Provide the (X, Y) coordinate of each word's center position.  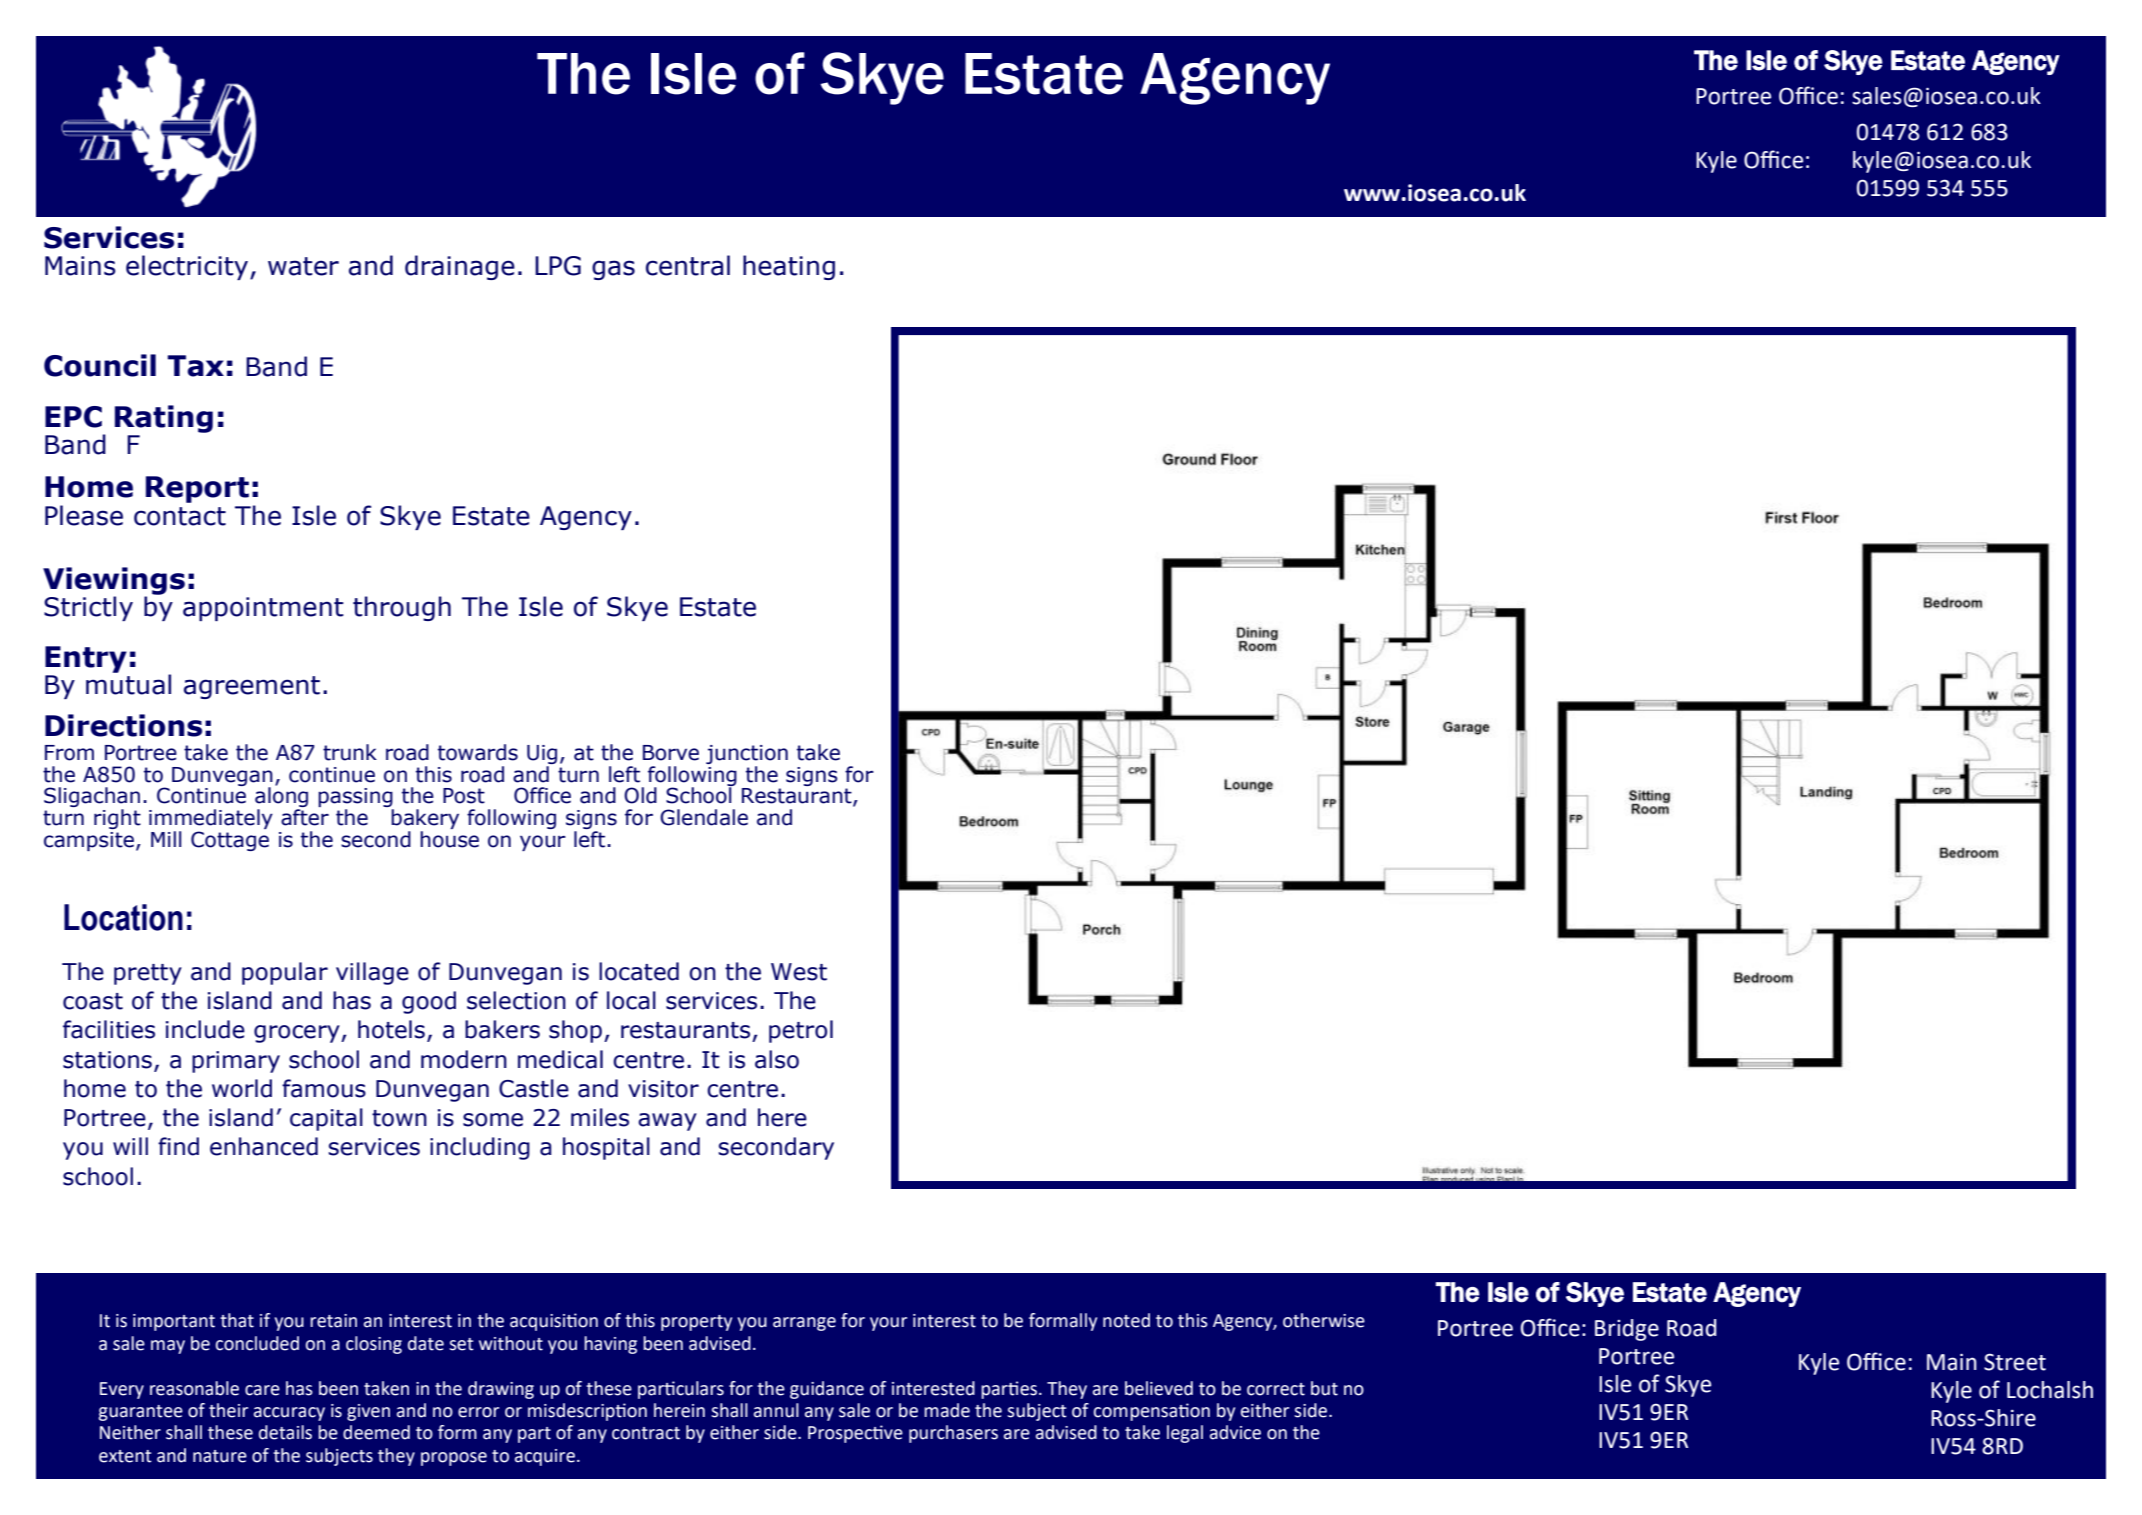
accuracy (289, 1414)
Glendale (704, 817)
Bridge (1627, 1330)
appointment (263, 609)
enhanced (264, 1146)
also (777, 1059)
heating (789, 267)
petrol (801, 1031)
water (303, 266)
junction (747, 754)
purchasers (953, 1434)
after (305, 817)
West (799, 972)
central (688, 265)
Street (2015, 1362)
